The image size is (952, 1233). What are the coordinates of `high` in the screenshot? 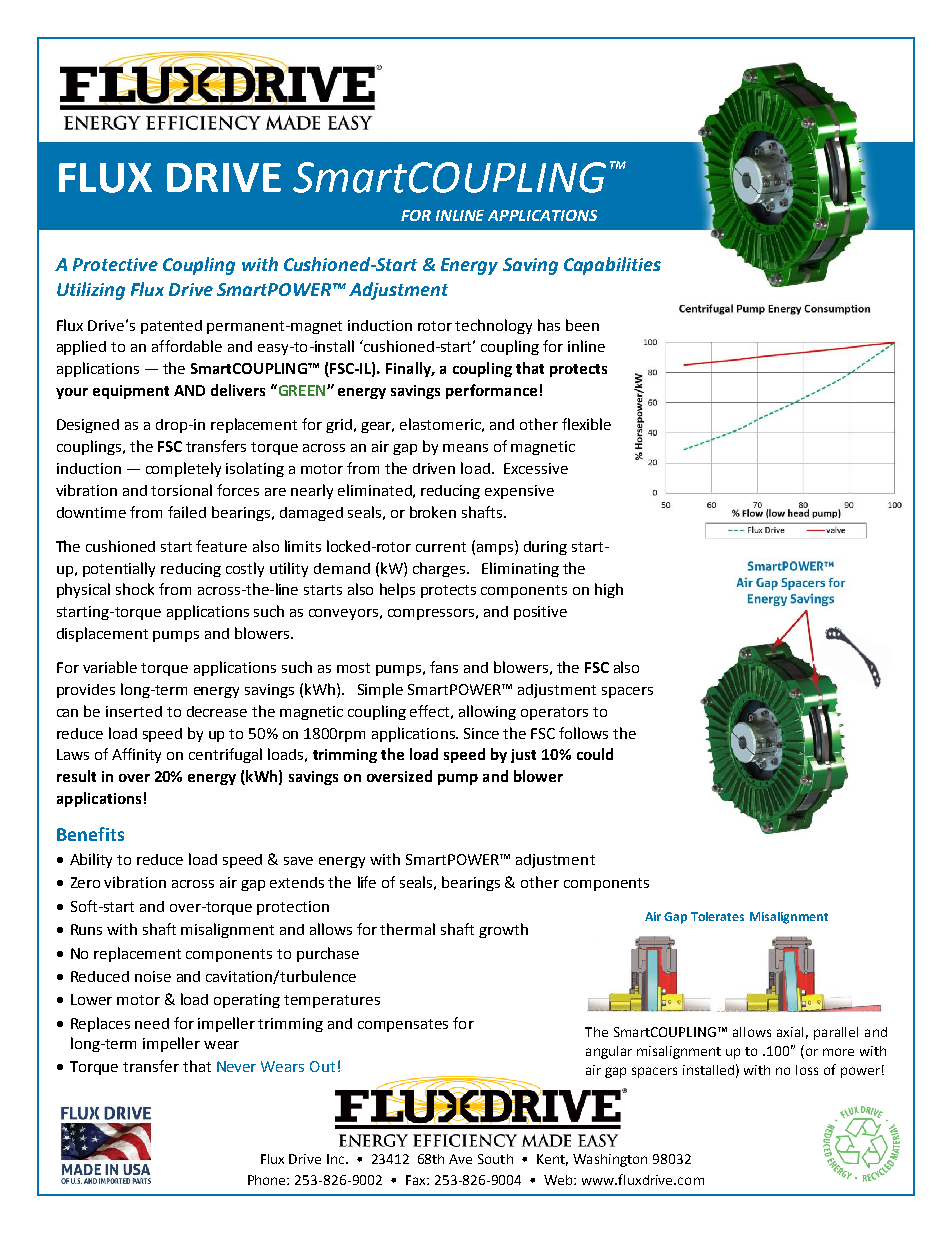 It's located at (609, 590).
